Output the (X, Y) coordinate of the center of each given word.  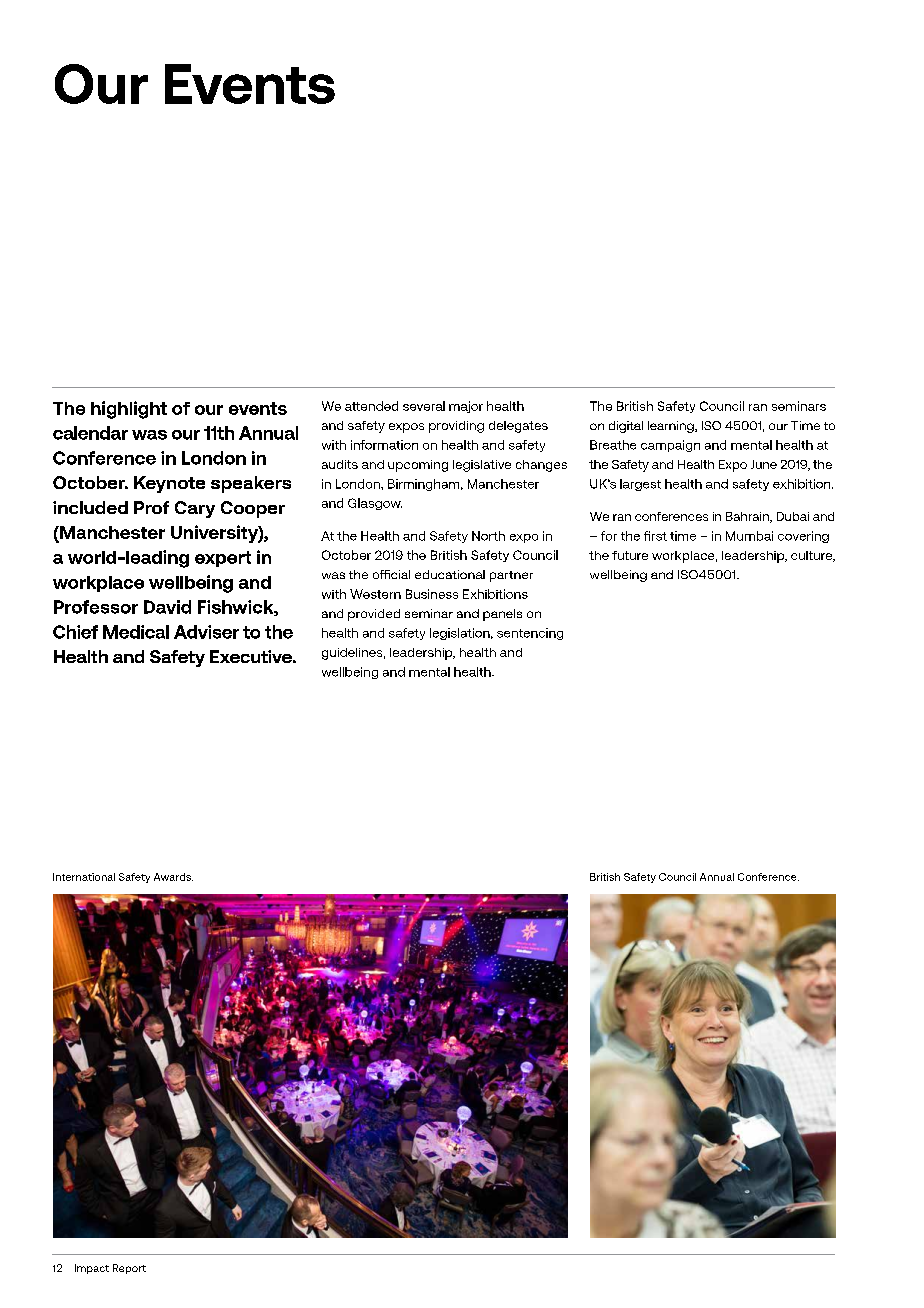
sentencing (530, 634)
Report (129, 1269)
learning (672, 427)
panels (502, 615)
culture (812, 556)
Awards (173, 877)
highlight (129, 410)
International (84, 877)
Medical (136, 632)
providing (456, 427)
